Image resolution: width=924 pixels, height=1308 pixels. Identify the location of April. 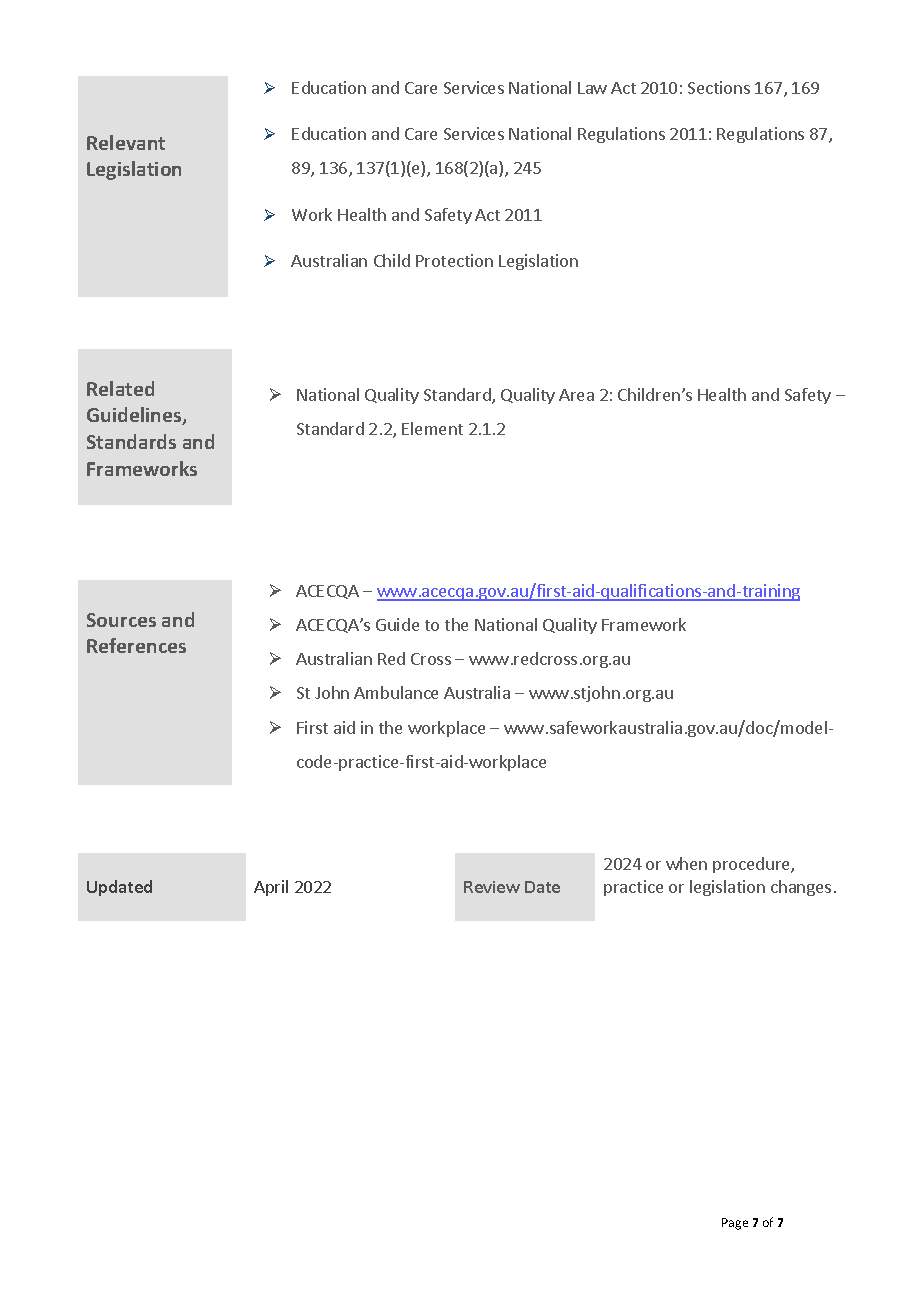
(271, 888).
